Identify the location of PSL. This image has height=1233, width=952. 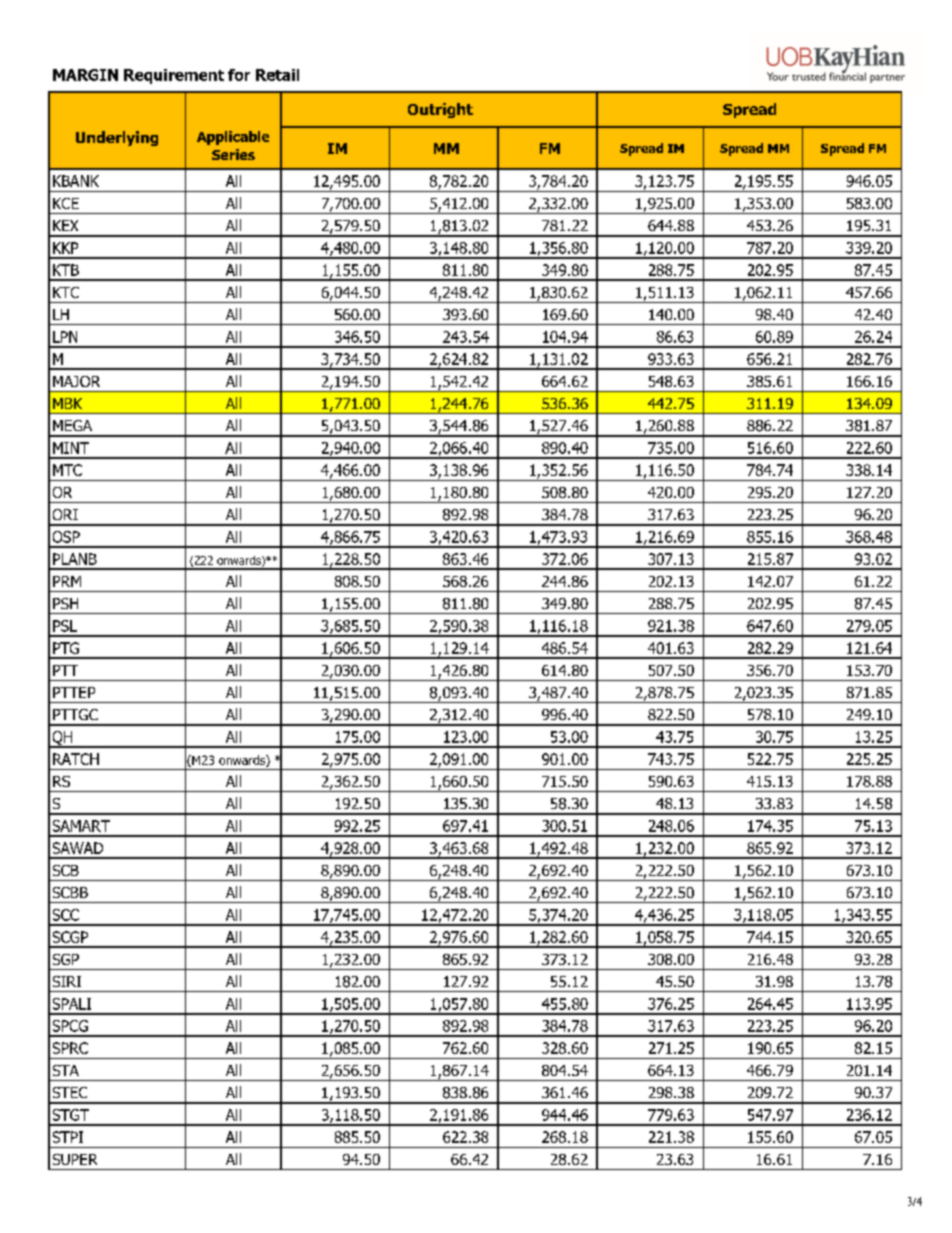
(65, 626).
